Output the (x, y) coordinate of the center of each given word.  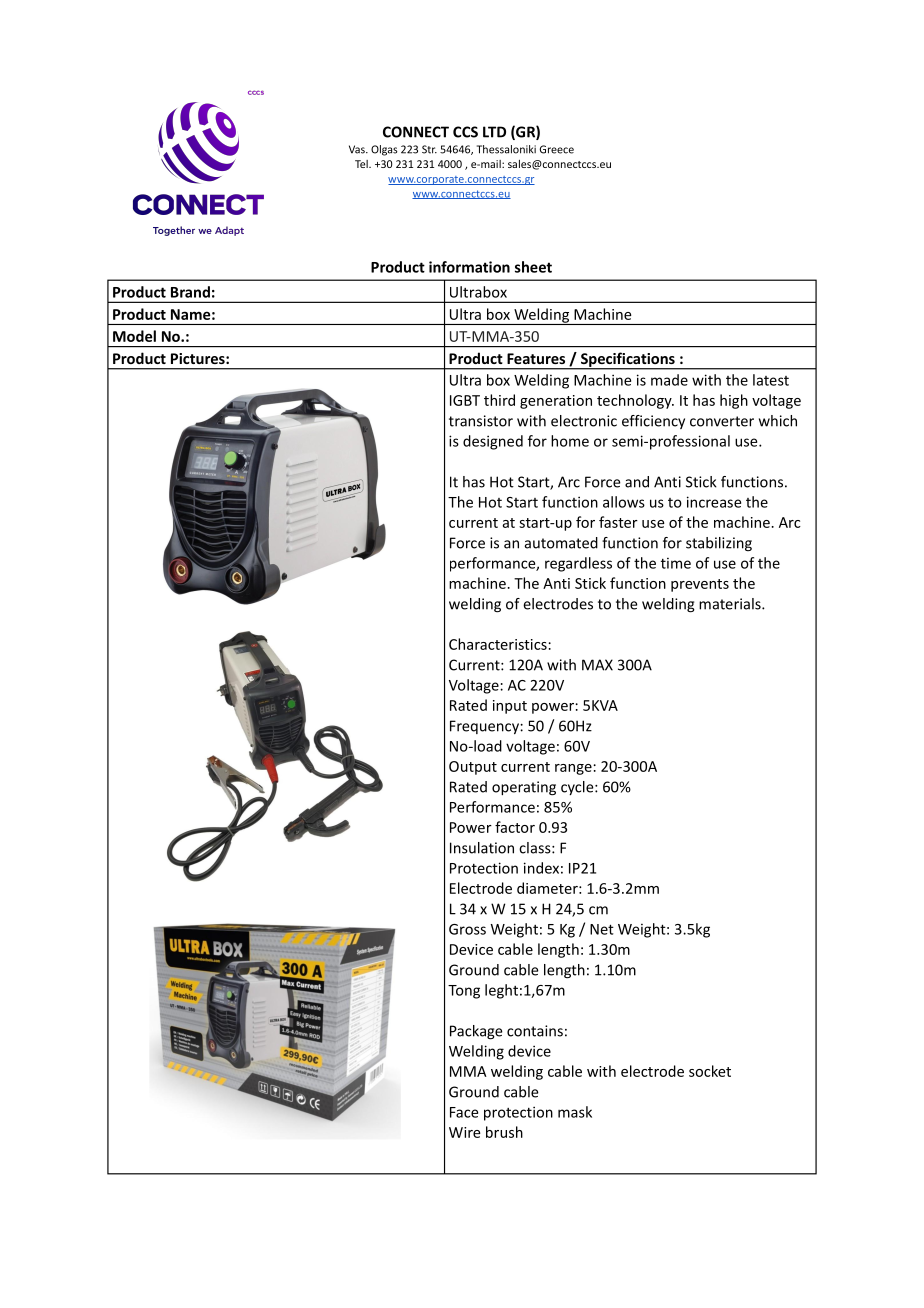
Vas (358, 149)
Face (464, 1112)
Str (429, 149)
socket (710, 1071)
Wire (465, 1132)
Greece (557, 149)
